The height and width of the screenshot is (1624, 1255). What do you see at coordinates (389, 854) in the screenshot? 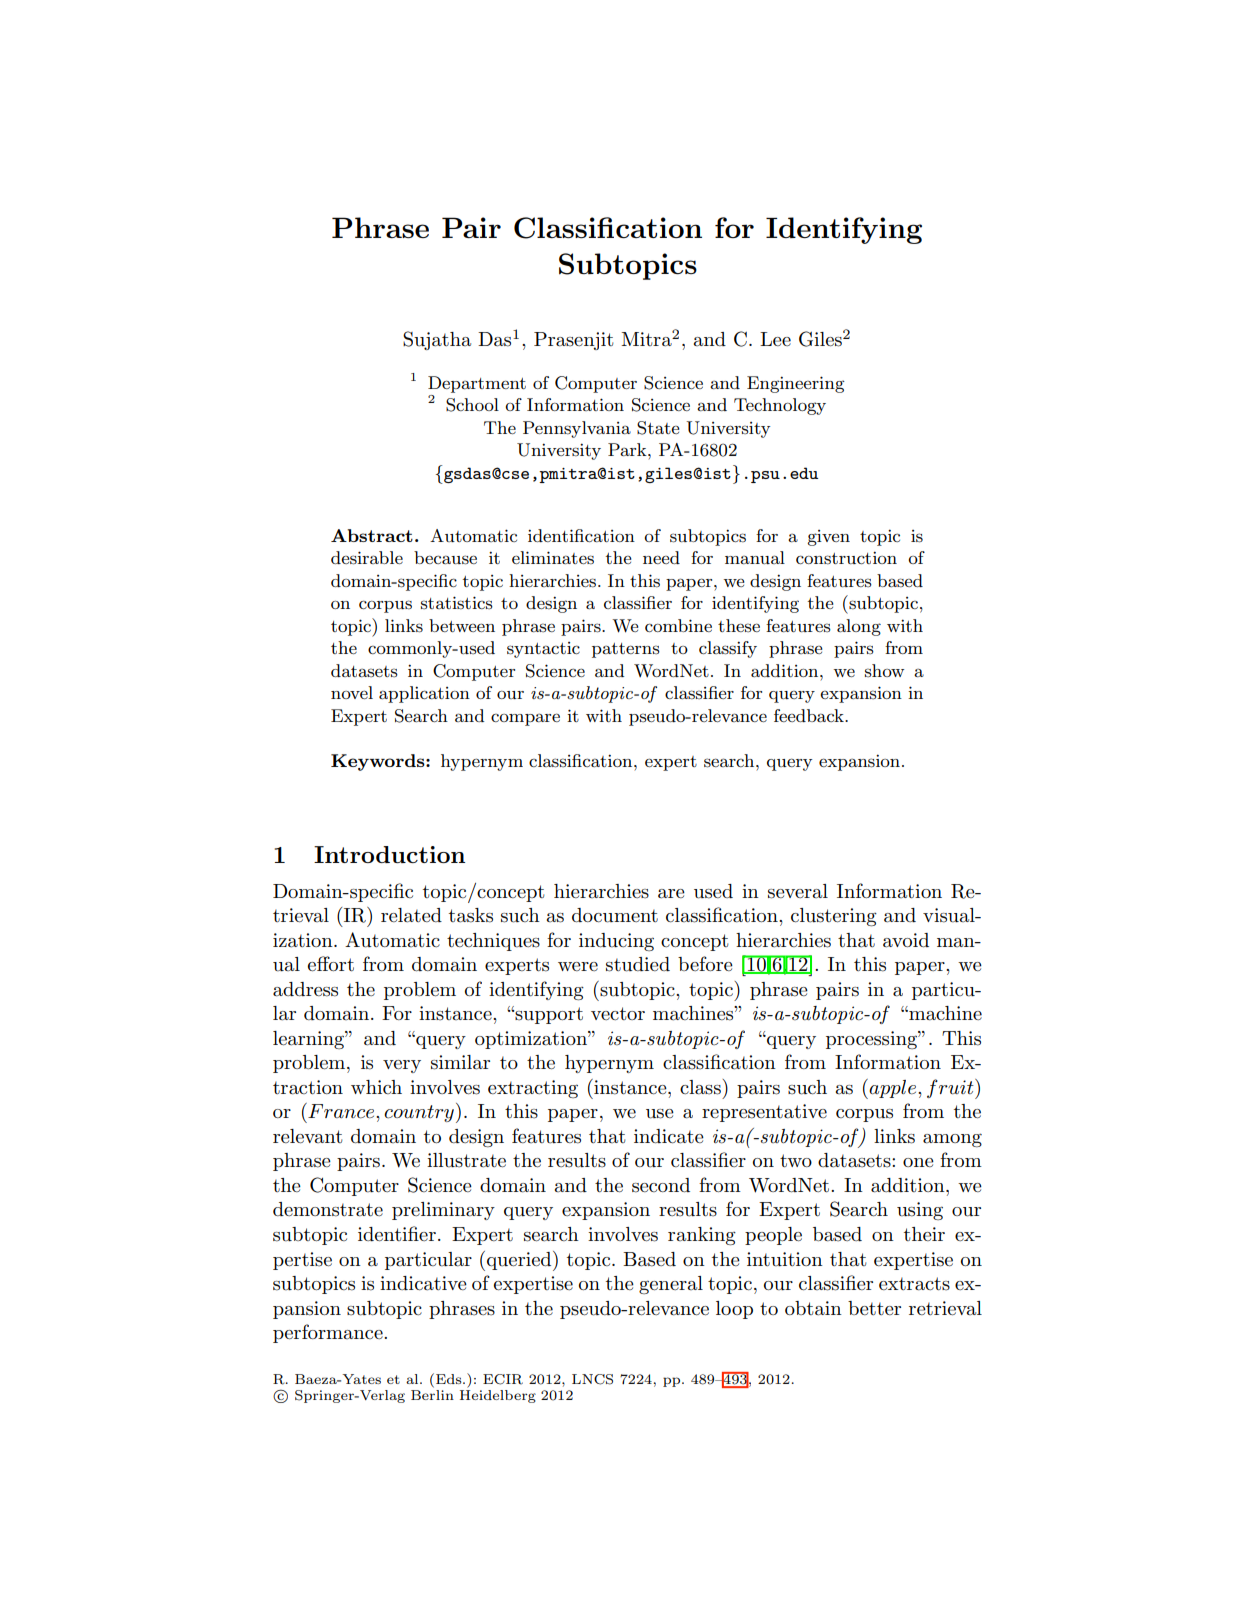
I see `Introduction` at bounding box center [389, 854].
